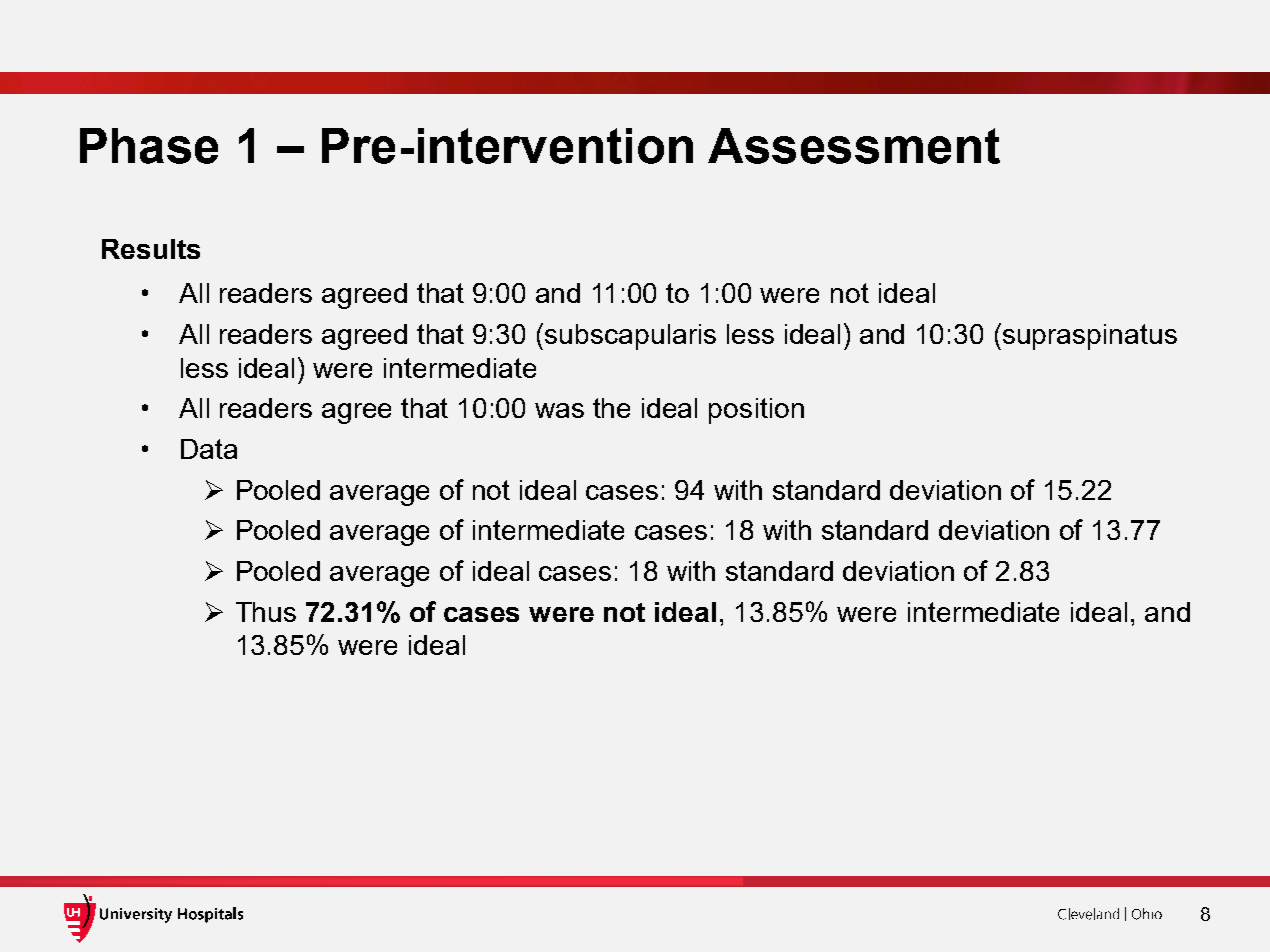  What do you see at coordinates (209, 449) in the image?
I see `Data` at bounding box center [209, 449].
